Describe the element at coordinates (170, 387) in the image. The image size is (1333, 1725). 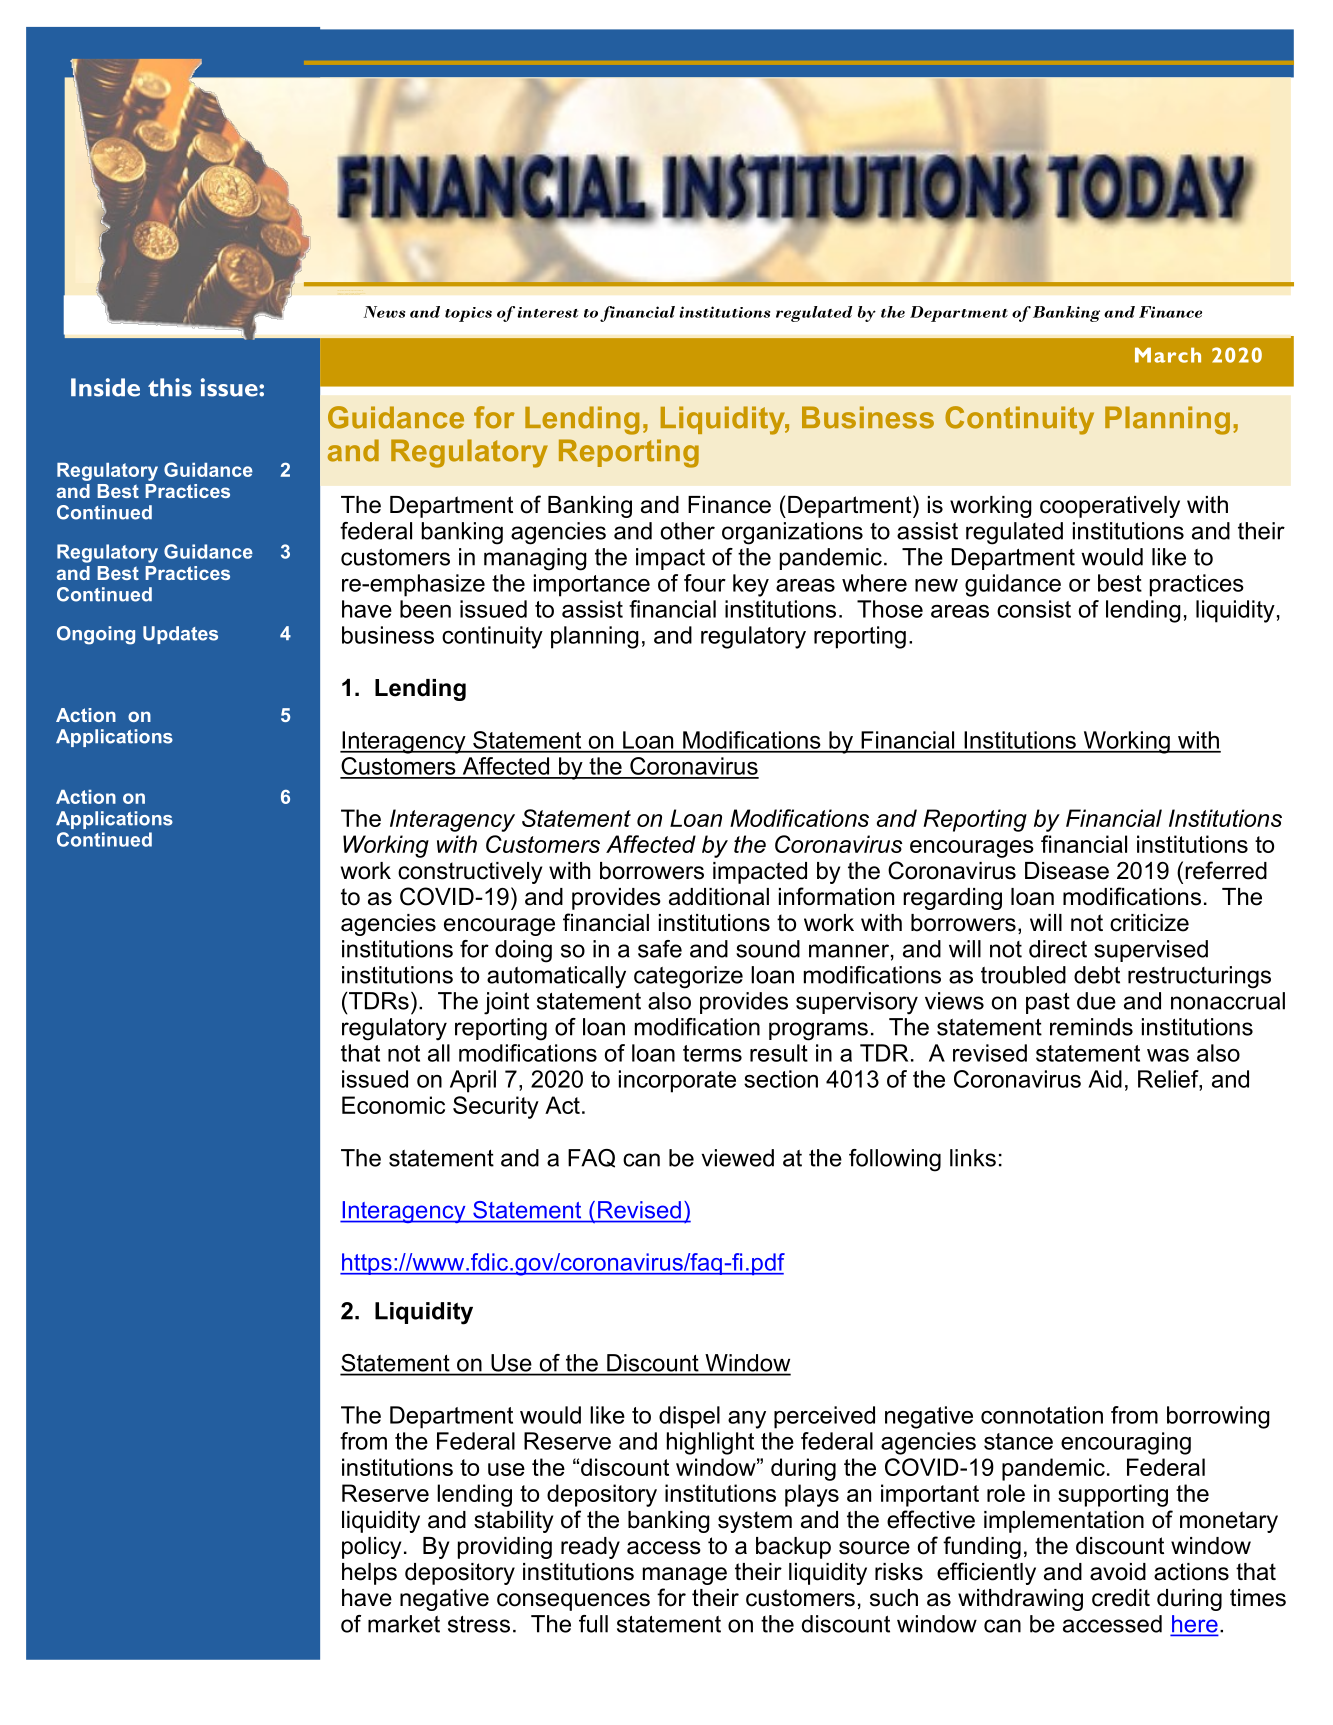
I see `this` at that location.
